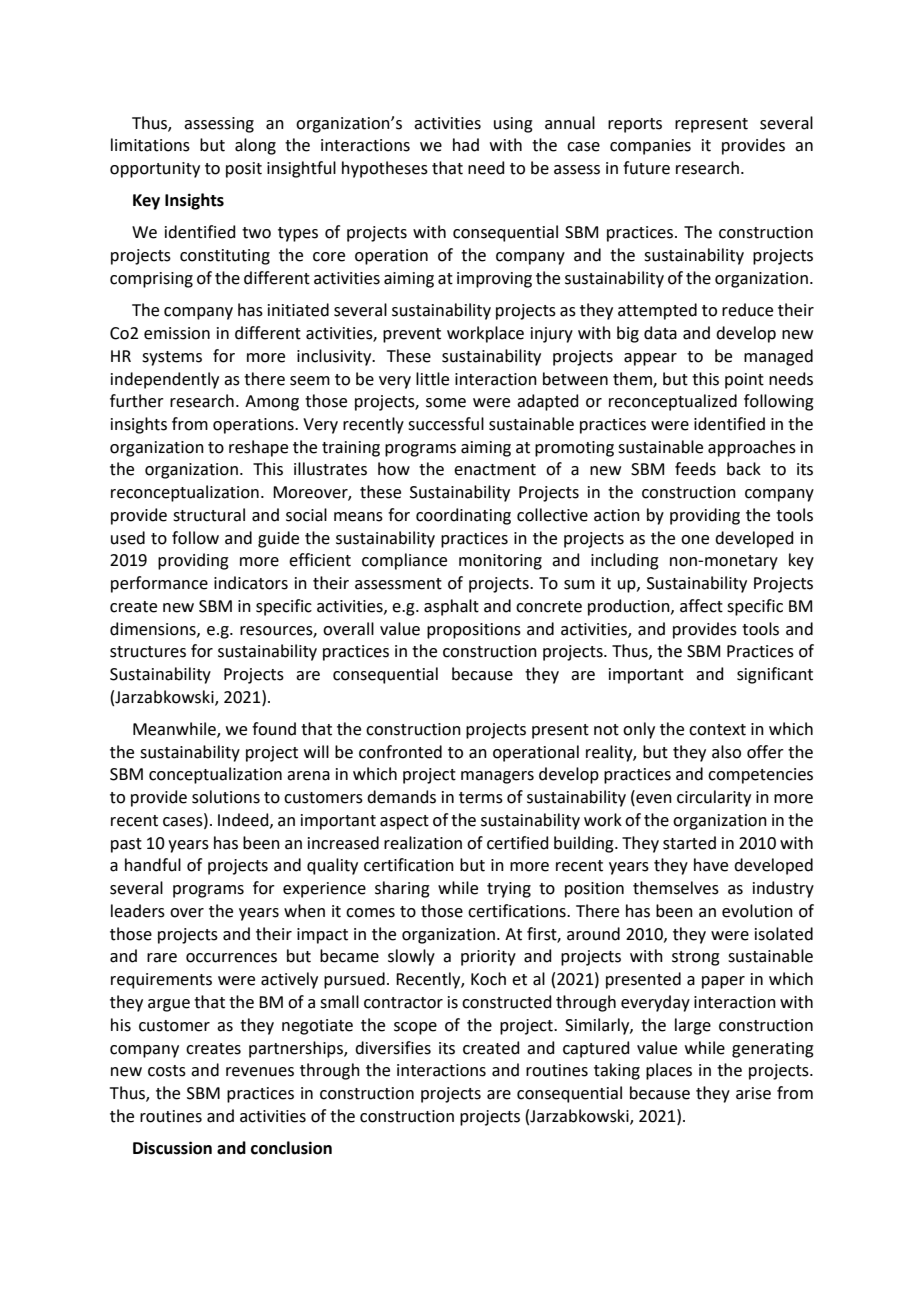 Image resolution: width=924 pixels, height=1308 pixels. What do you see at coordinates (393, 1048) in the screenshot?
I see `diversifies` at bounding box center [393, 1048].
